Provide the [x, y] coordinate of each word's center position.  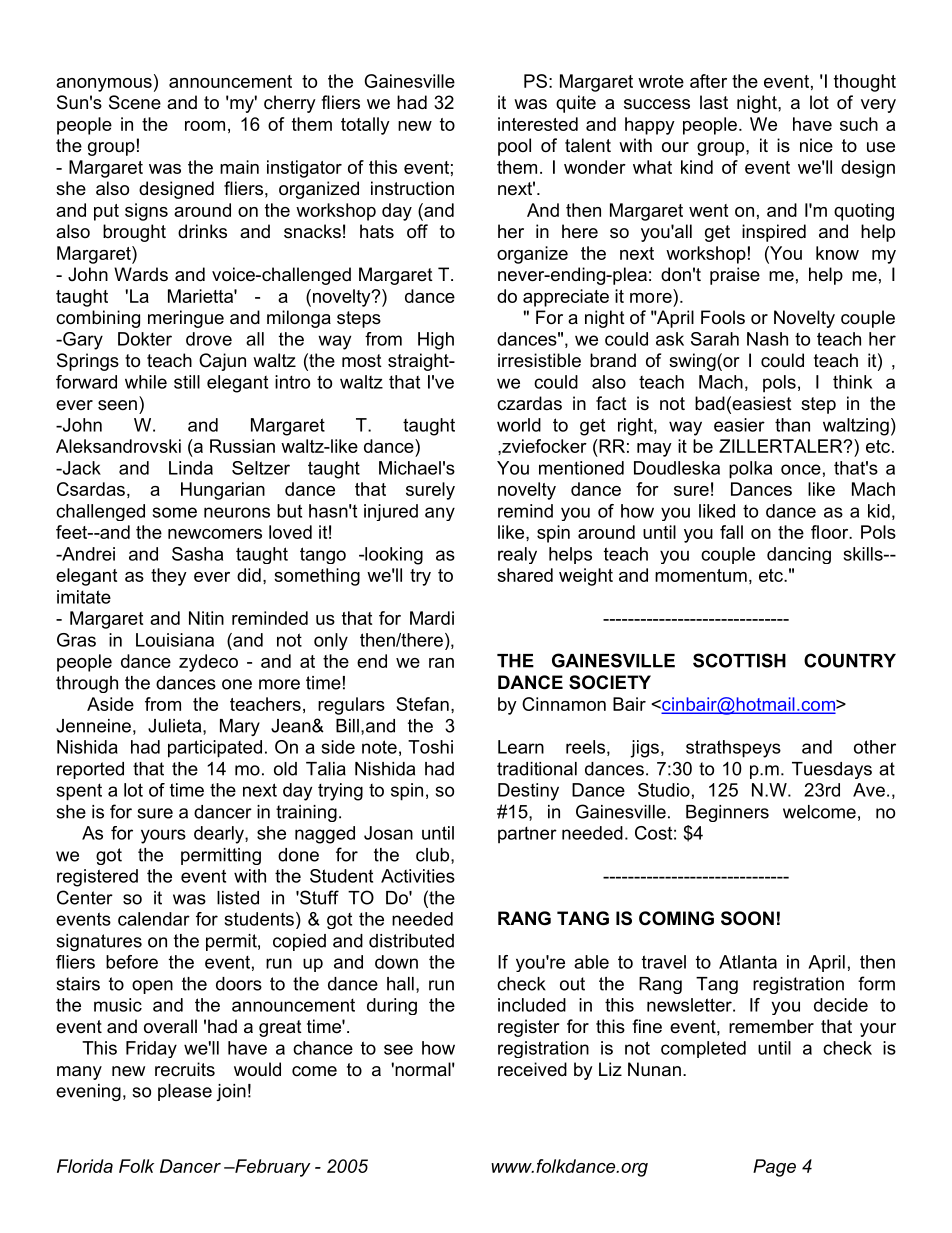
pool [514, 147]
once [801, 469]
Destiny [528, 792]
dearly [220, 835]
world [519, 425]
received [532, 1069]
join [231, 1092]
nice [816, 145]
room [205, 126]
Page [774, 1168]
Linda [191, 468]
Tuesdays [832, 770]
